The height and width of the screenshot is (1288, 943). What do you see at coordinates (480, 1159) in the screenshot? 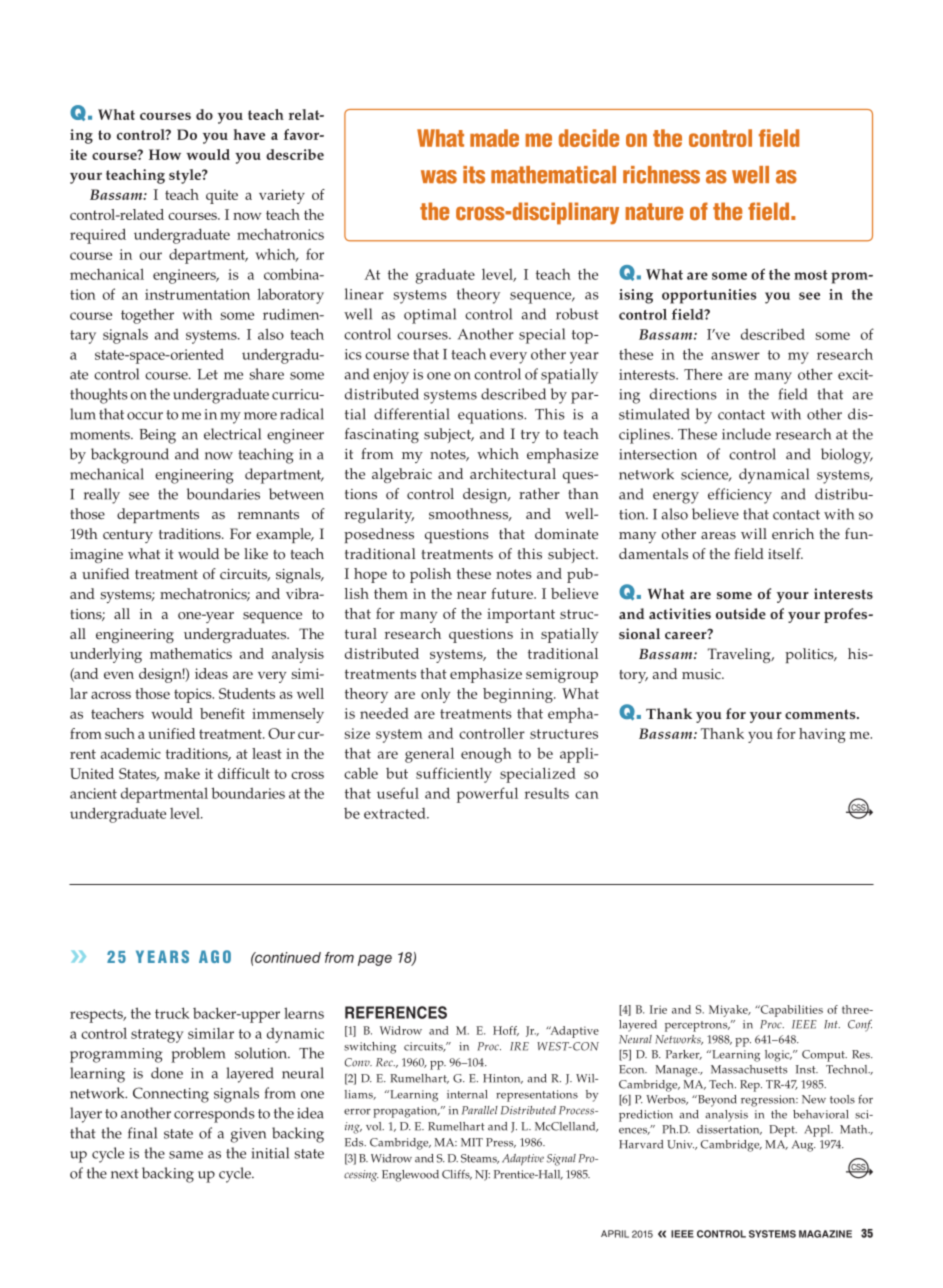
I see `Steams` at bounding box center [480, 1159].
